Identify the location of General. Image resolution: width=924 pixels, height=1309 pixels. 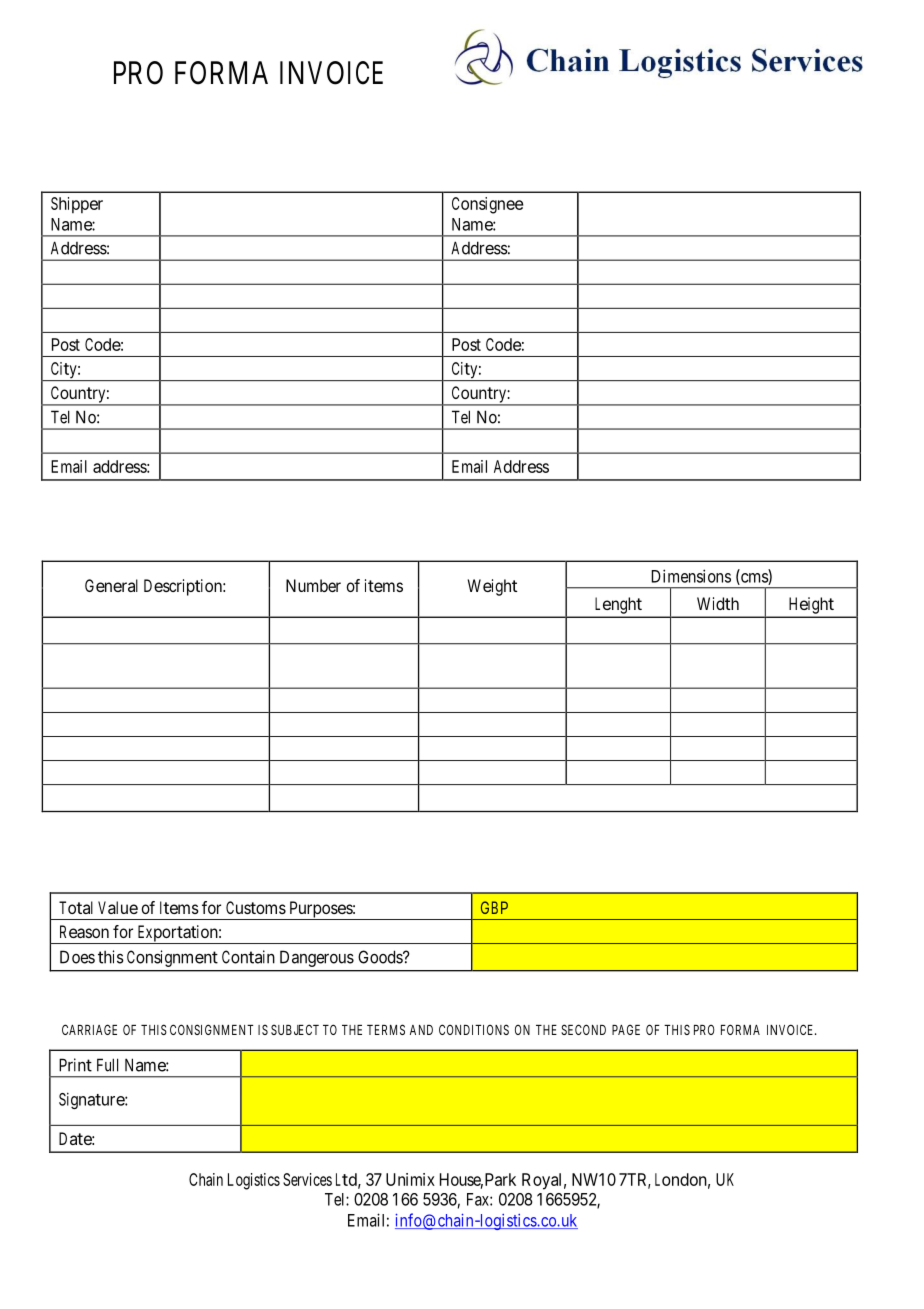
(111, 585).
